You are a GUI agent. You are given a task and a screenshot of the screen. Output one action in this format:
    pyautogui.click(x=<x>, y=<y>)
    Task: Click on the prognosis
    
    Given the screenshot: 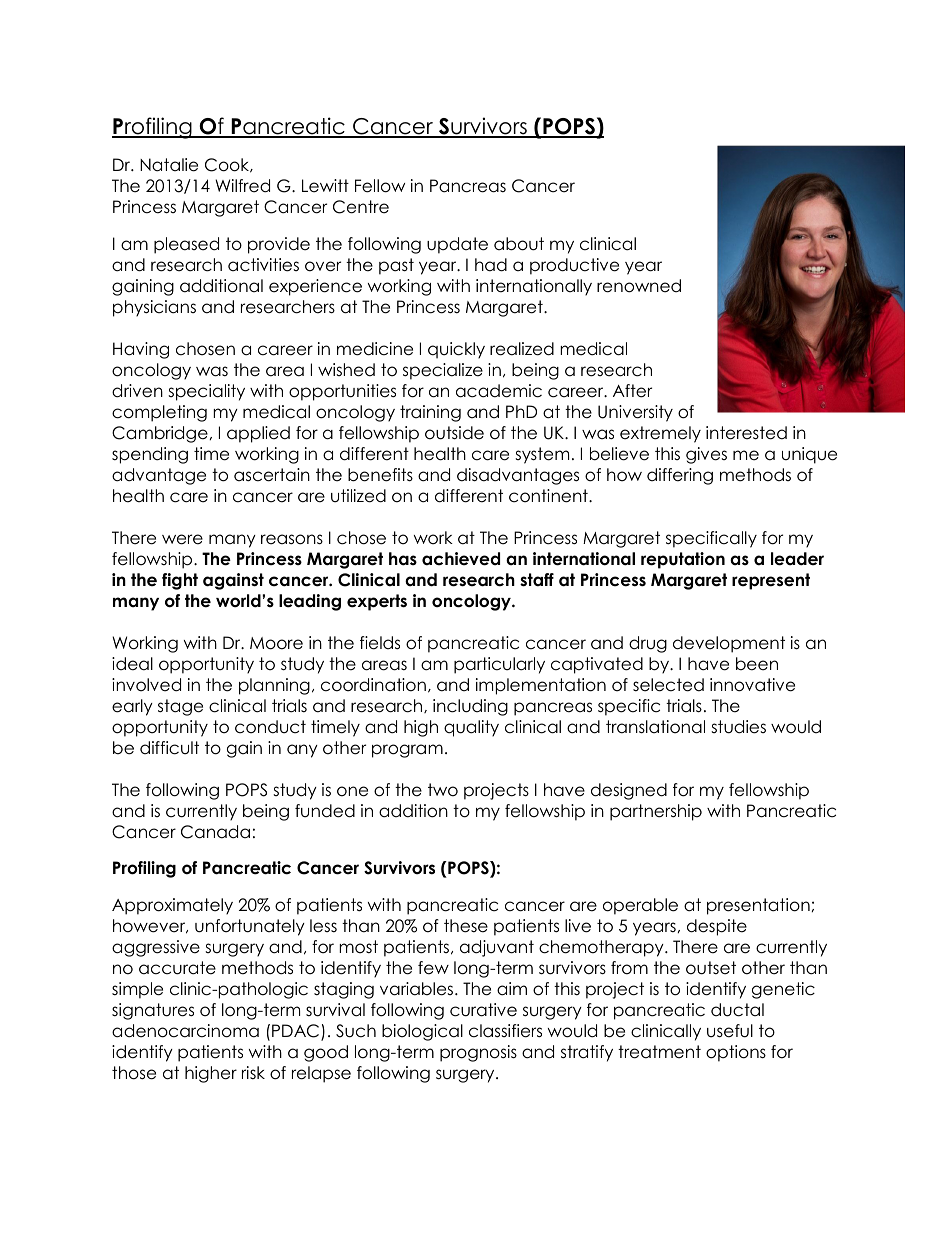 What is the action you would take?
    pyautogui.click(x=478, y=1053)
